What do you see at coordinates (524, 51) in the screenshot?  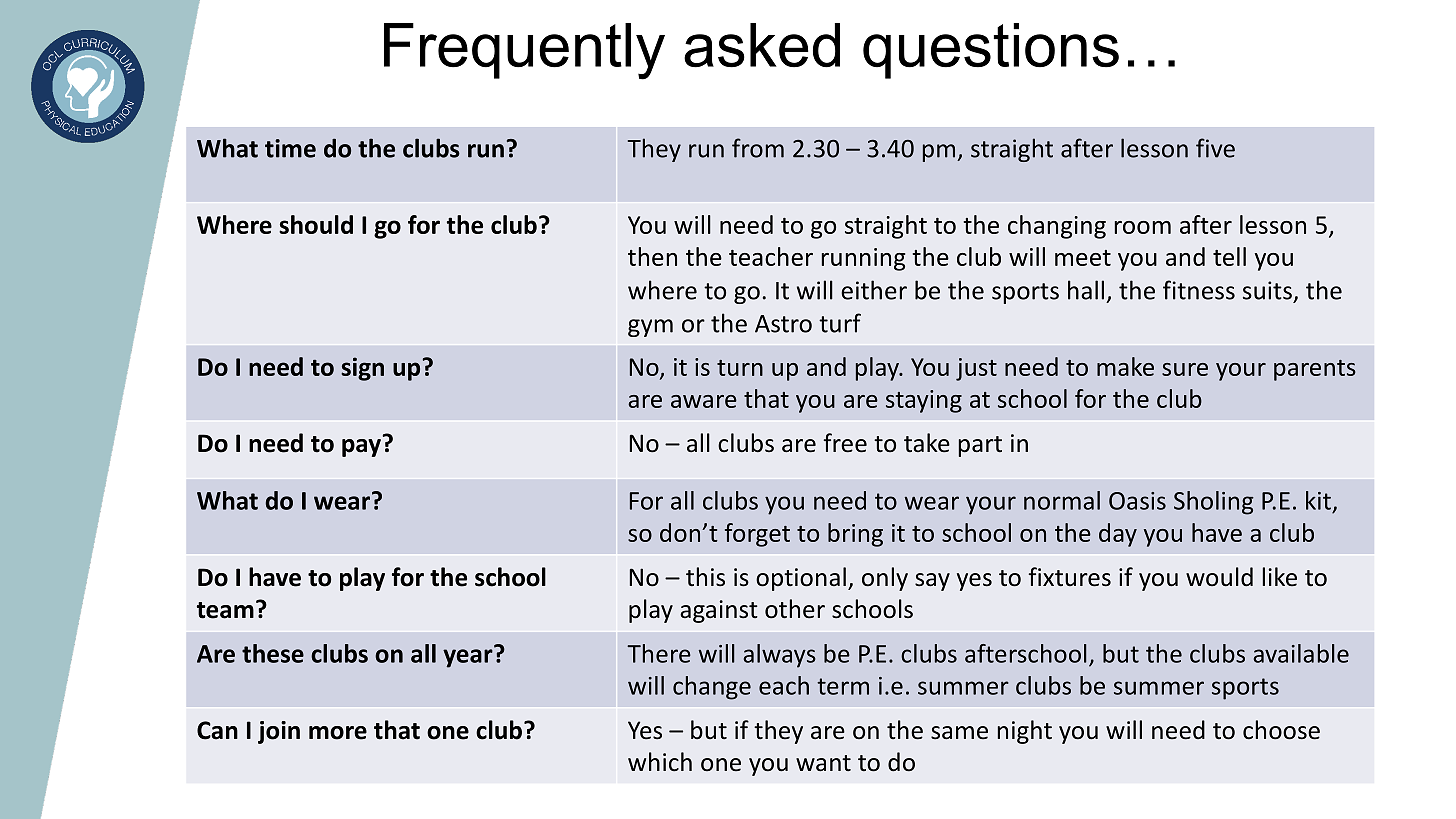 I see `Frequently` at bounding box center [524, 51].
